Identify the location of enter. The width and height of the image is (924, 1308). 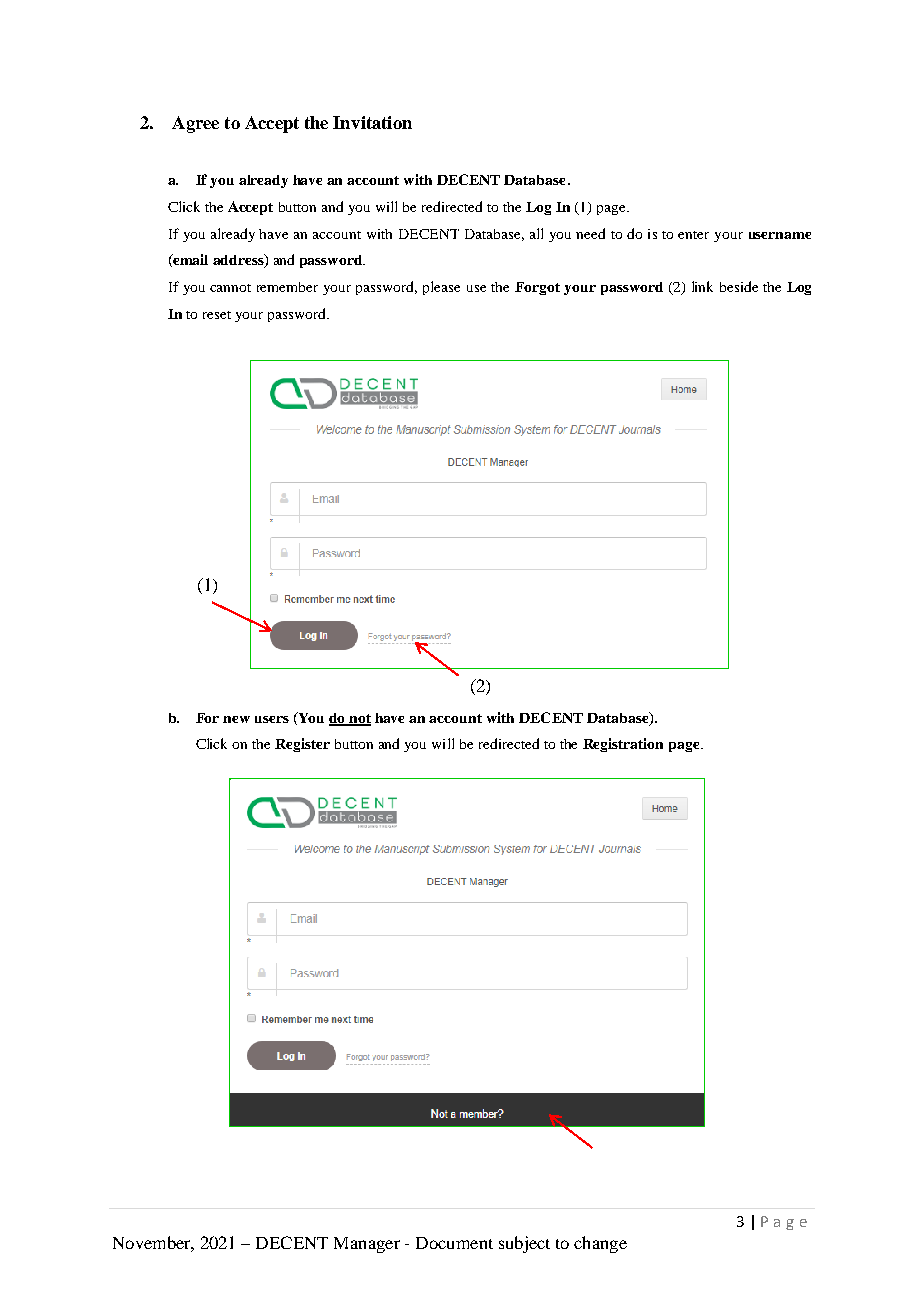
(693, 235).
